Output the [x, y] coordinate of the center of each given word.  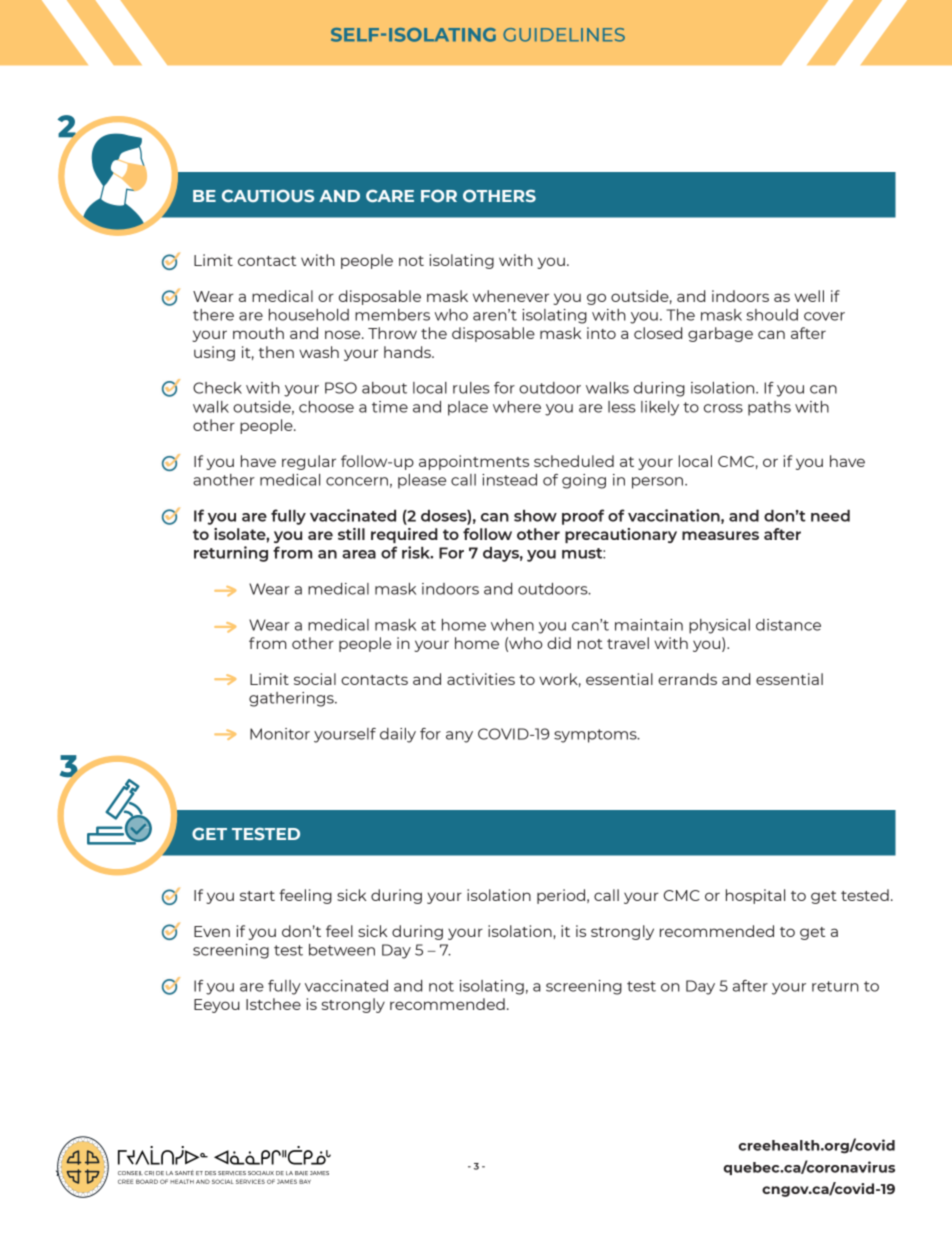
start [257, 896]
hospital [755, 896]
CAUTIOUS [268, 195]
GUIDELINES [564, 35]
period [561, 896]
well [809, 296]
